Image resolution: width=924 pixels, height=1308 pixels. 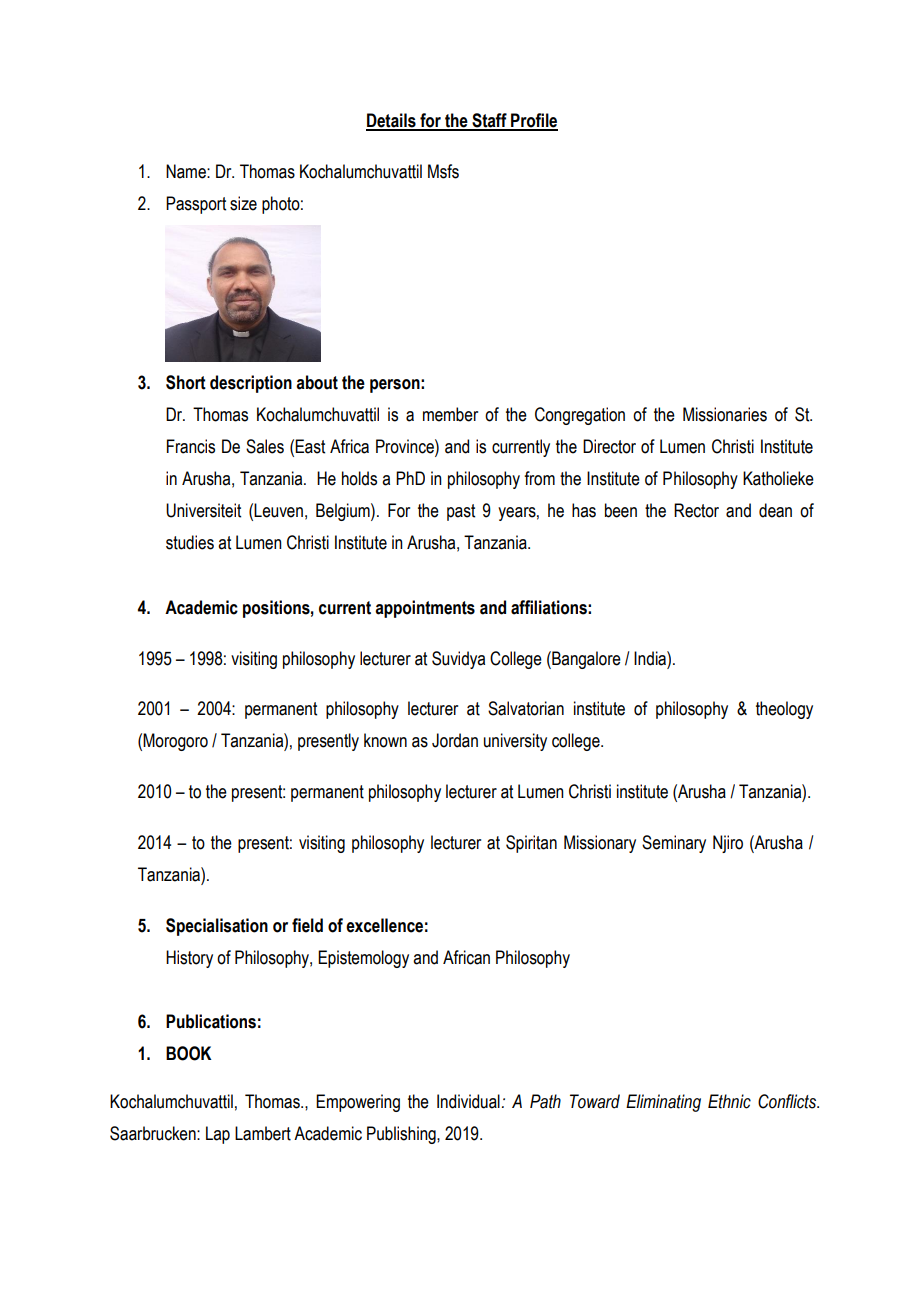 What do you see at coordinates (515, 742) in the document?
I see `university` at bounding box center [515, 742].
